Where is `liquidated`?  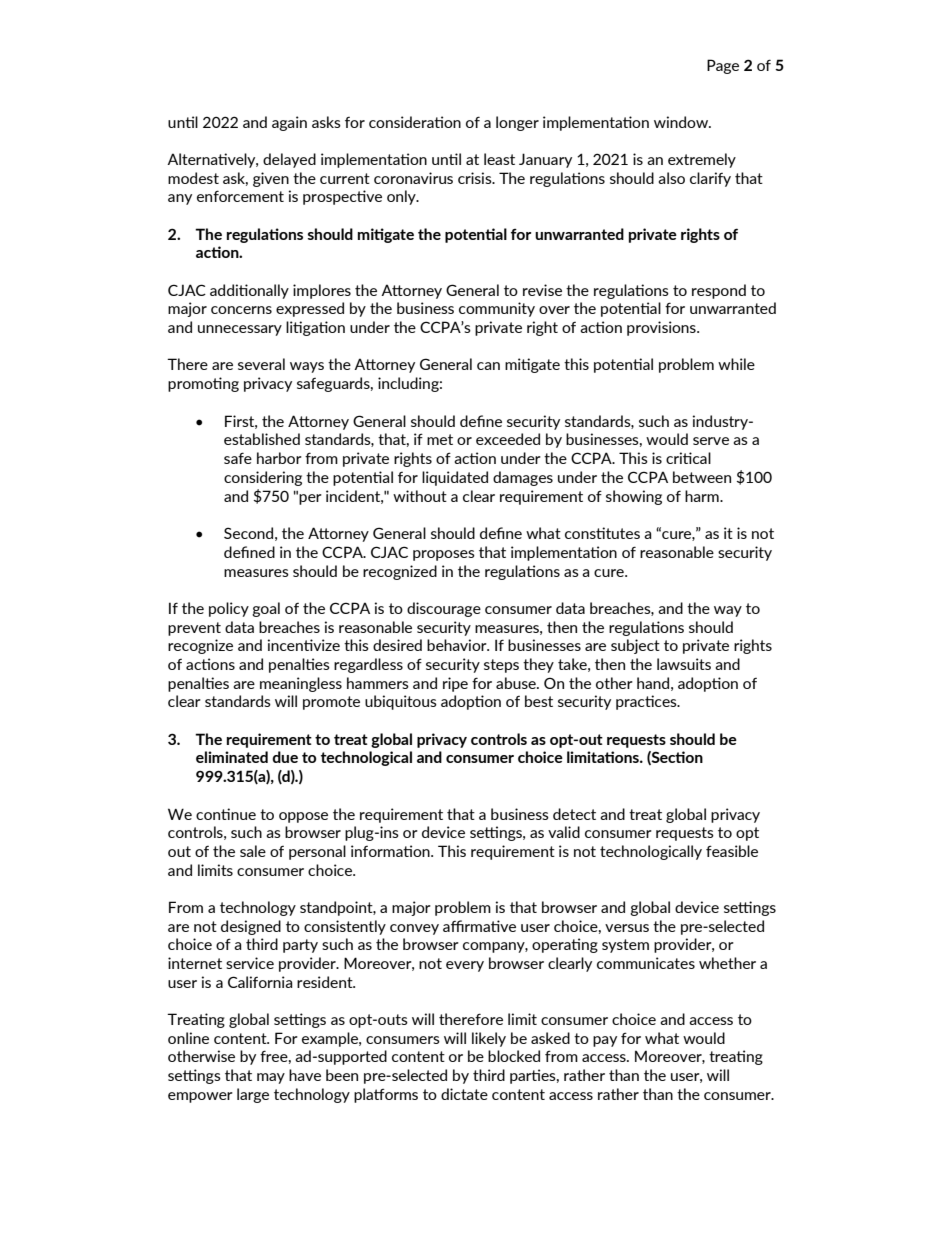
liquidated is located at coordinates (455, 478).
